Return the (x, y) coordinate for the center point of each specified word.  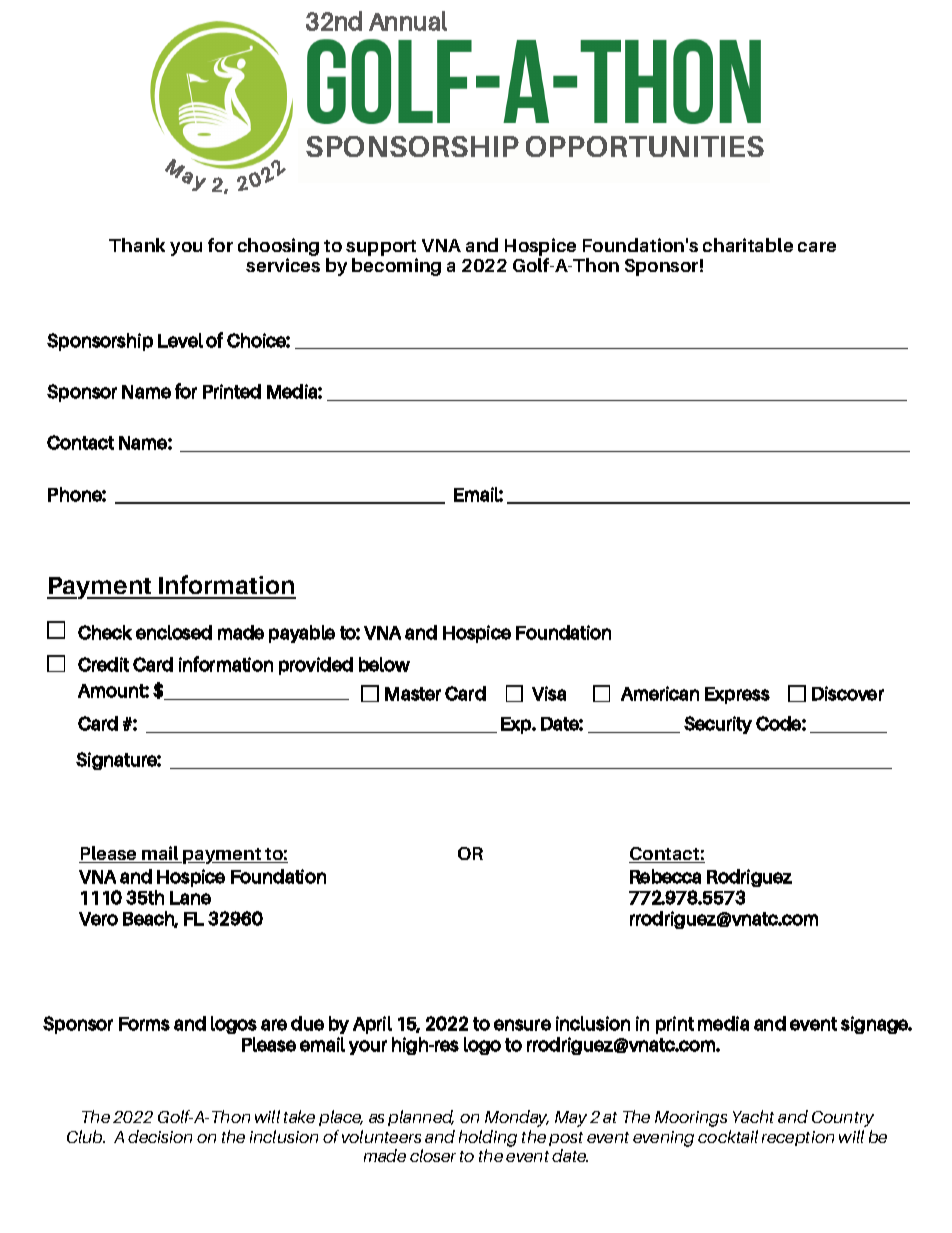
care (817, 247)
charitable (748, 245)
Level (180, 340)
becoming (396, 267)
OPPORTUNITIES (645, 146)
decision (160, 1136)
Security (718, 725)
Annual (408, 21)
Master (413, 694)
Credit (103, 664)
